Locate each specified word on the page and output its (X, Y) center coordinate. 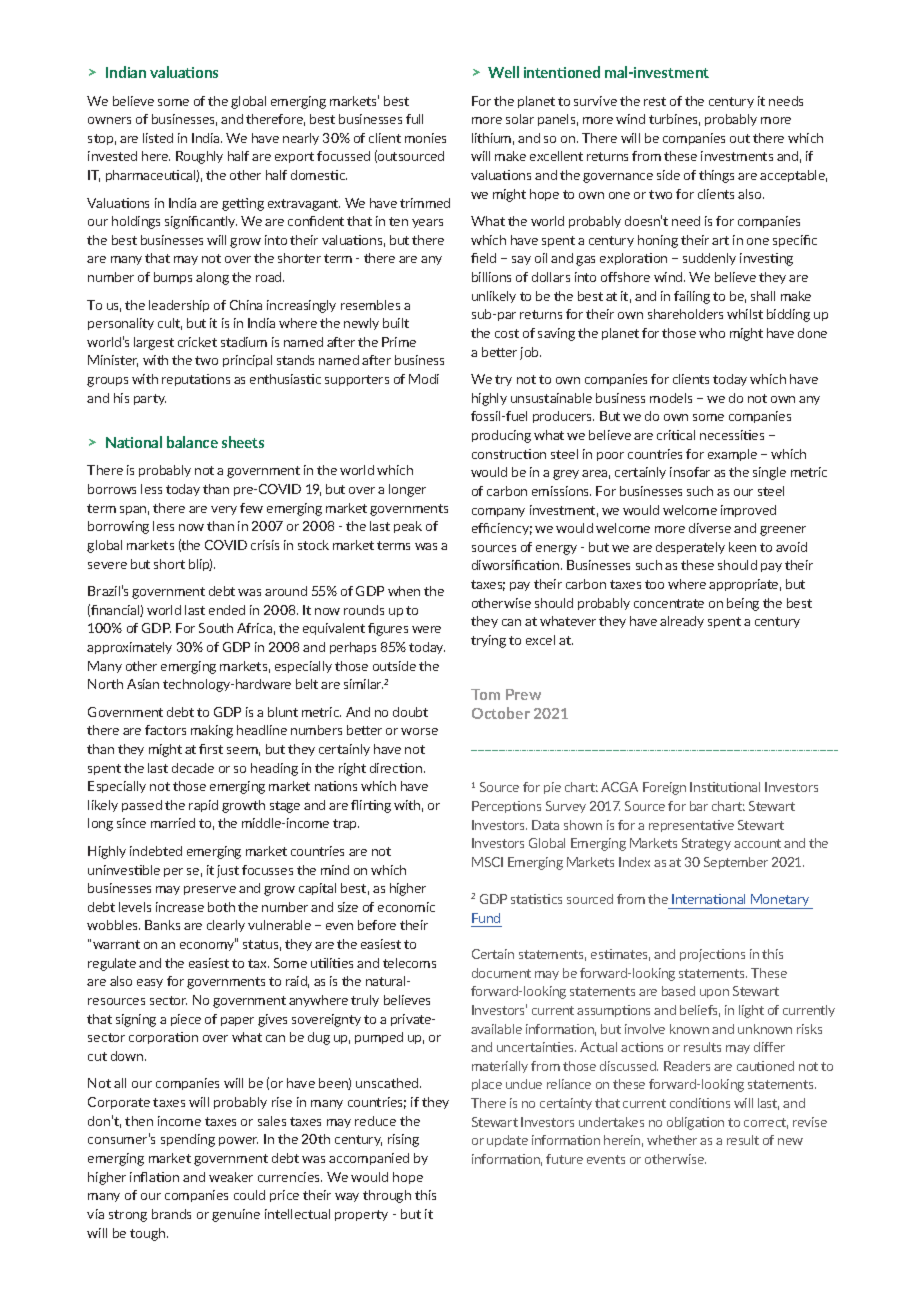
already (682, 622)
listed (158, 138)
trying (488, 641)
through (387, 1196)
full (414, 119)
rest (655, 101)
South (216, 628)
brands (171, 1214)
